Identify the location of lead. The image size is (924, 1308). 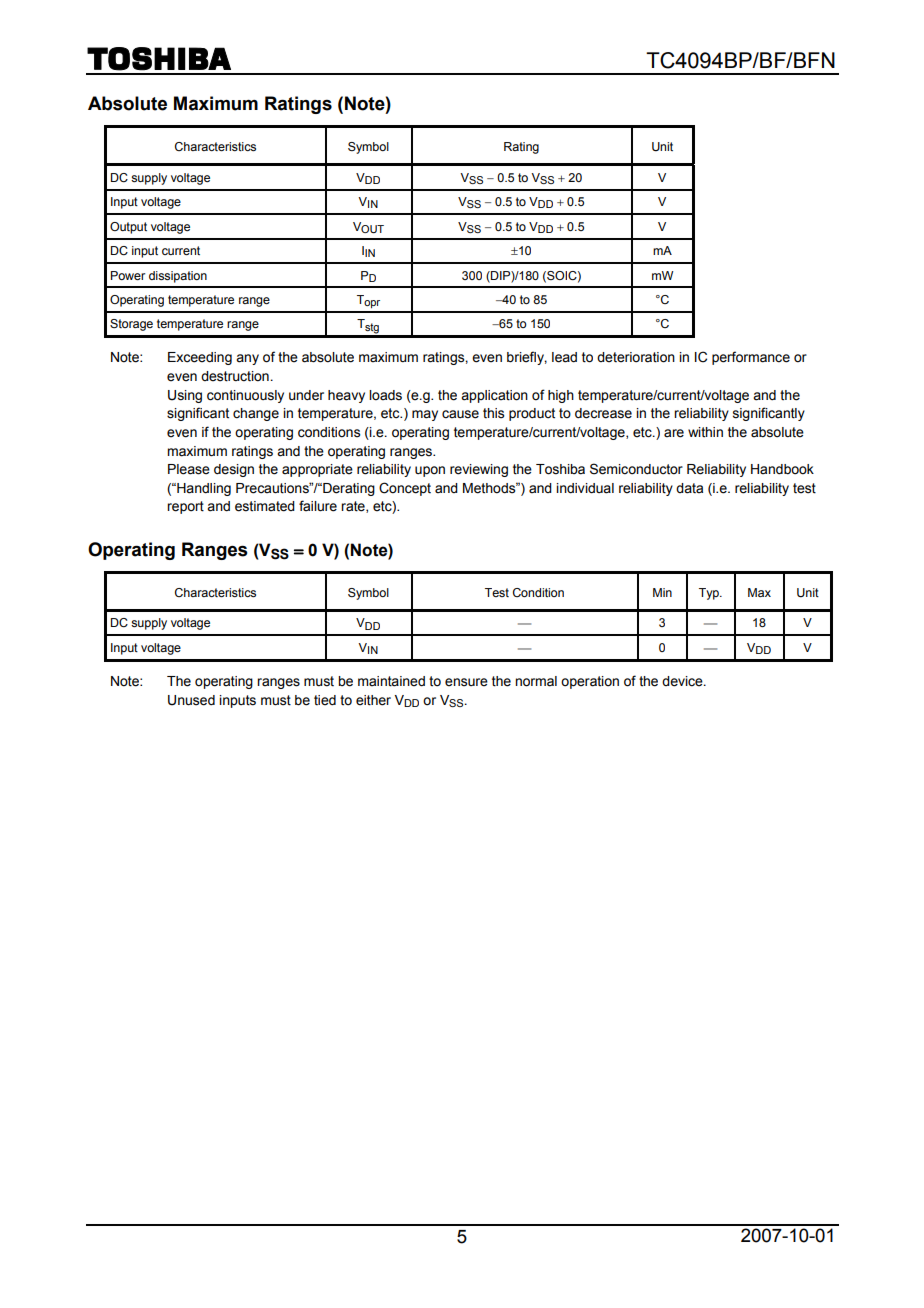
(564, 357).
